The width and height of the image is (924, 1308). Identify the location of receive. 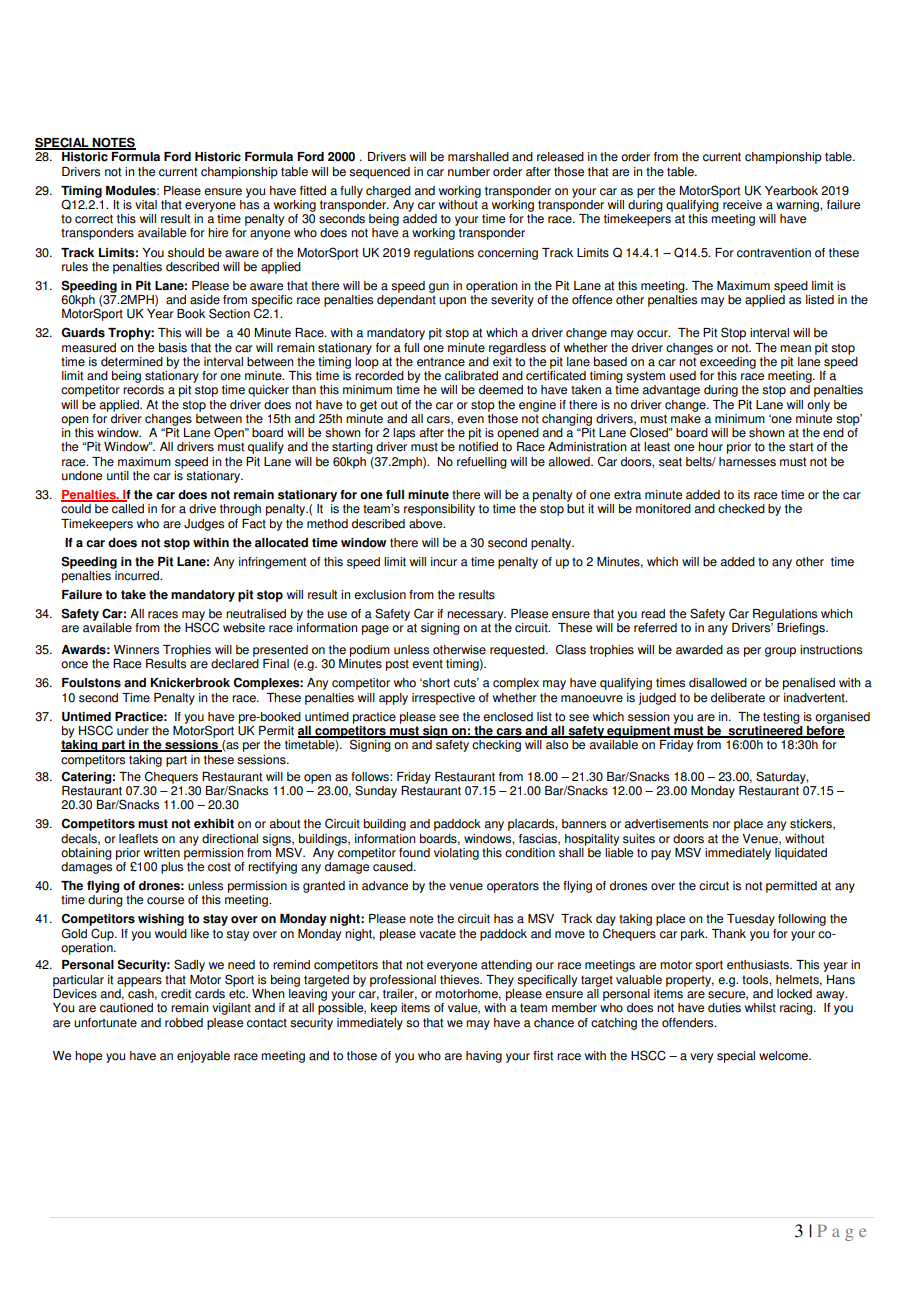
(742, 205).
